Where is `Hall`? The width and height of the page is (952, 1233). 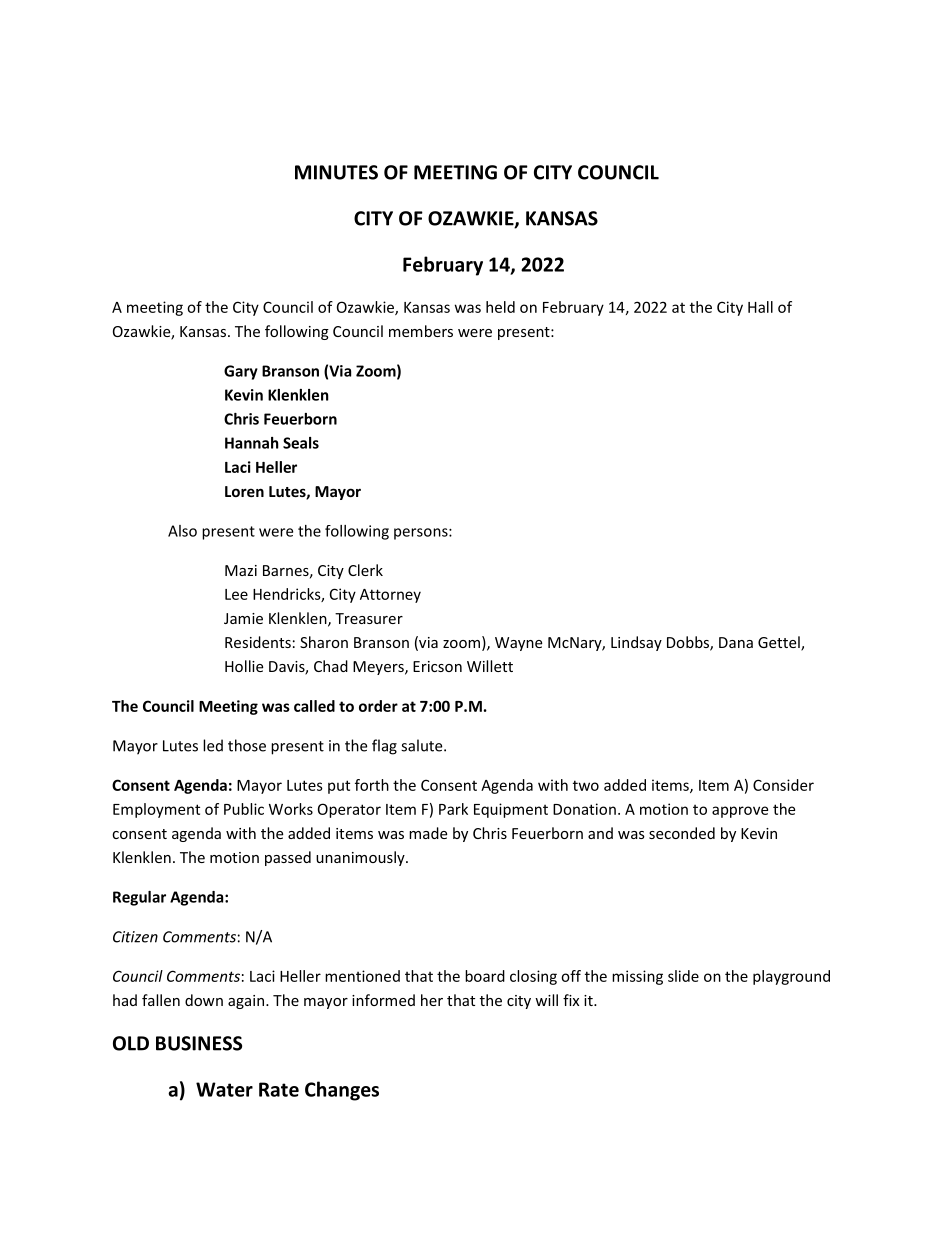 Hall is located at coordinates (760, 307).
